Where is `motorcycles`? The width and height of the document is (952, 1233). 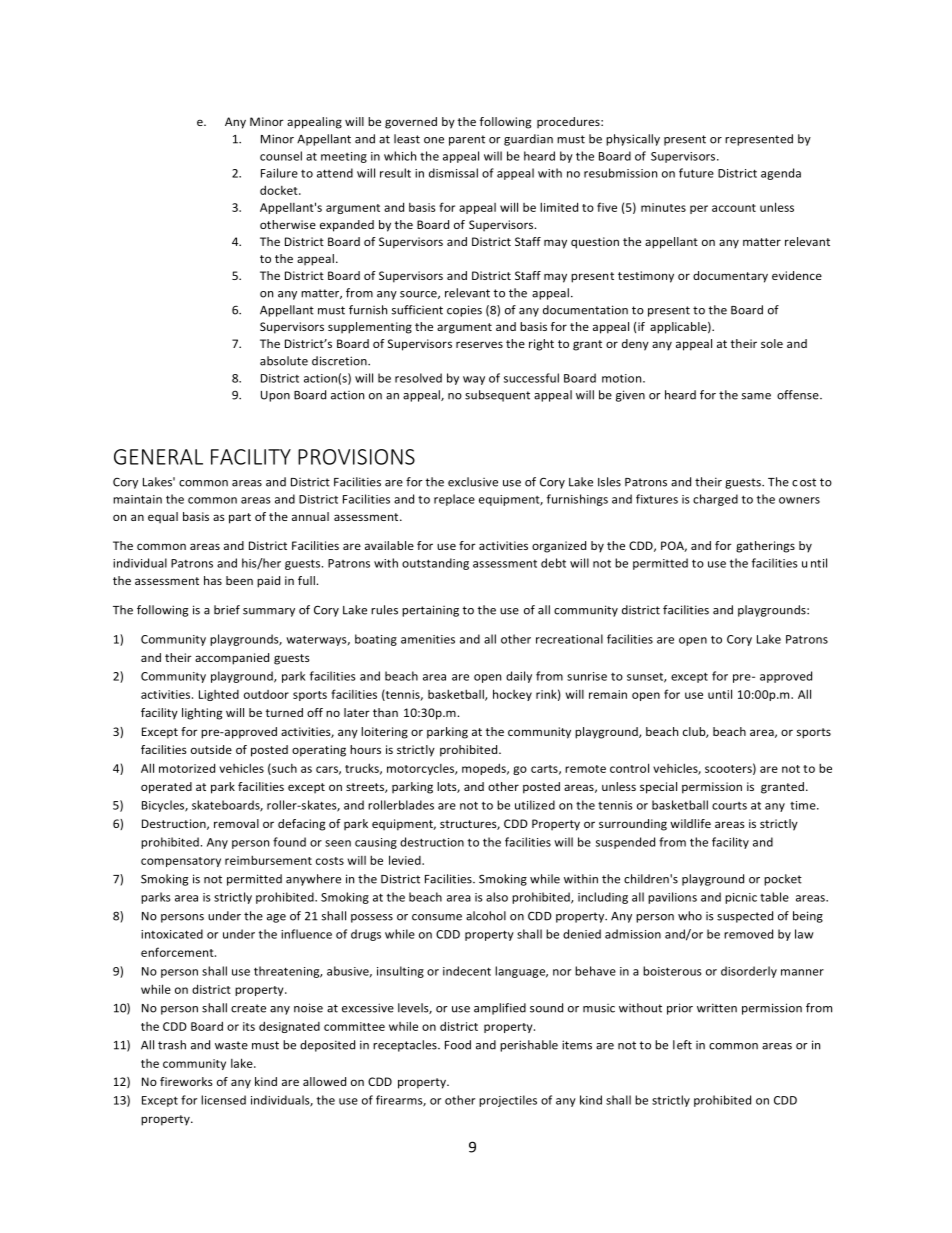
motorcycles is located at coordinates (421, 769).
